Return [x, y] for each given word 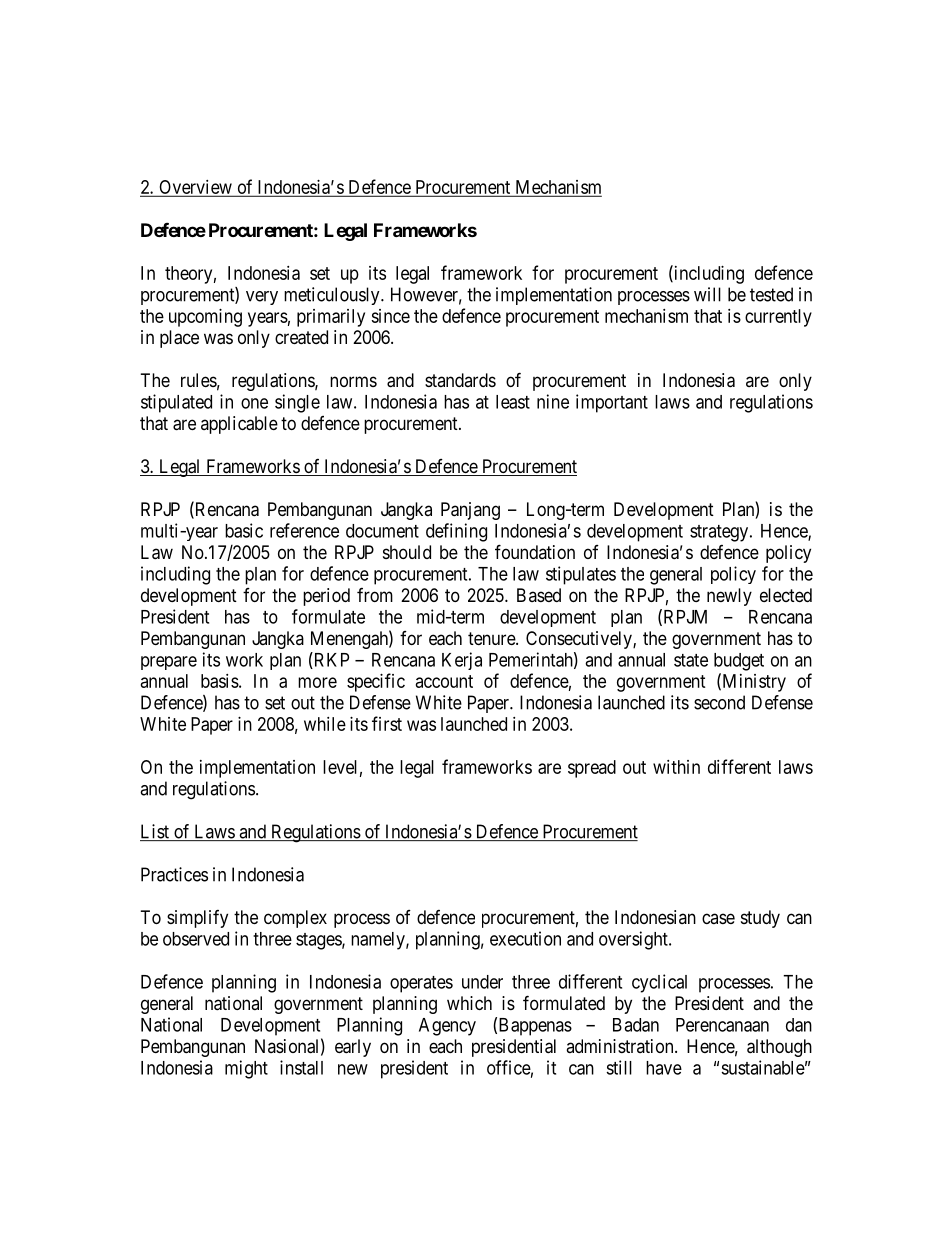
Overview [195, 188]
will [707, 294]
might [246, 1069]
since [390, 316]
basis [220, 681]
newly [729, 597]
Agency [447, 1027]
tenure [492, 638]
